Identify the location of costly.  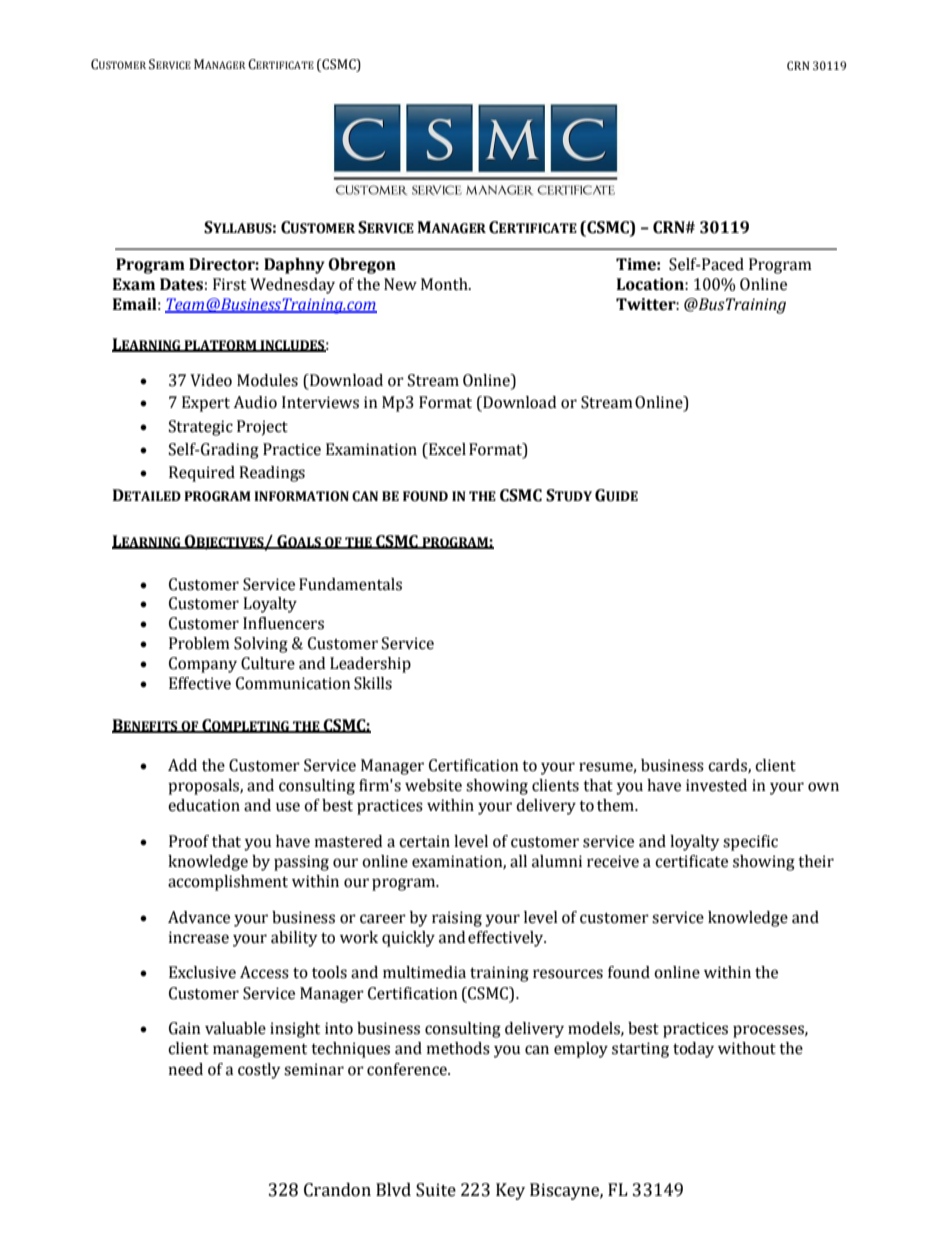
(259, 1071).
